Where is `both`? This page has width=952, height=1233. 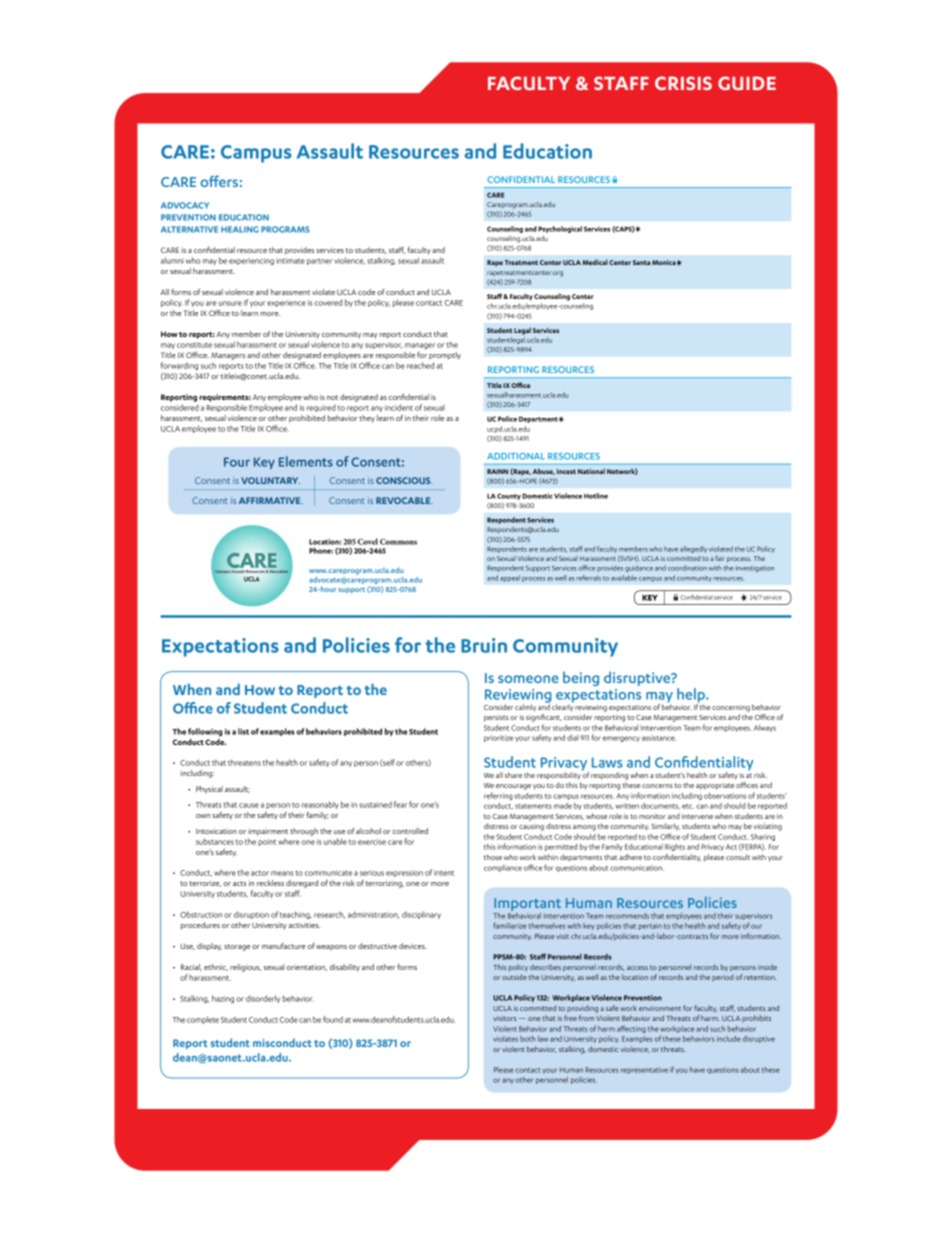
both is located at coordinates (528, 1039).
